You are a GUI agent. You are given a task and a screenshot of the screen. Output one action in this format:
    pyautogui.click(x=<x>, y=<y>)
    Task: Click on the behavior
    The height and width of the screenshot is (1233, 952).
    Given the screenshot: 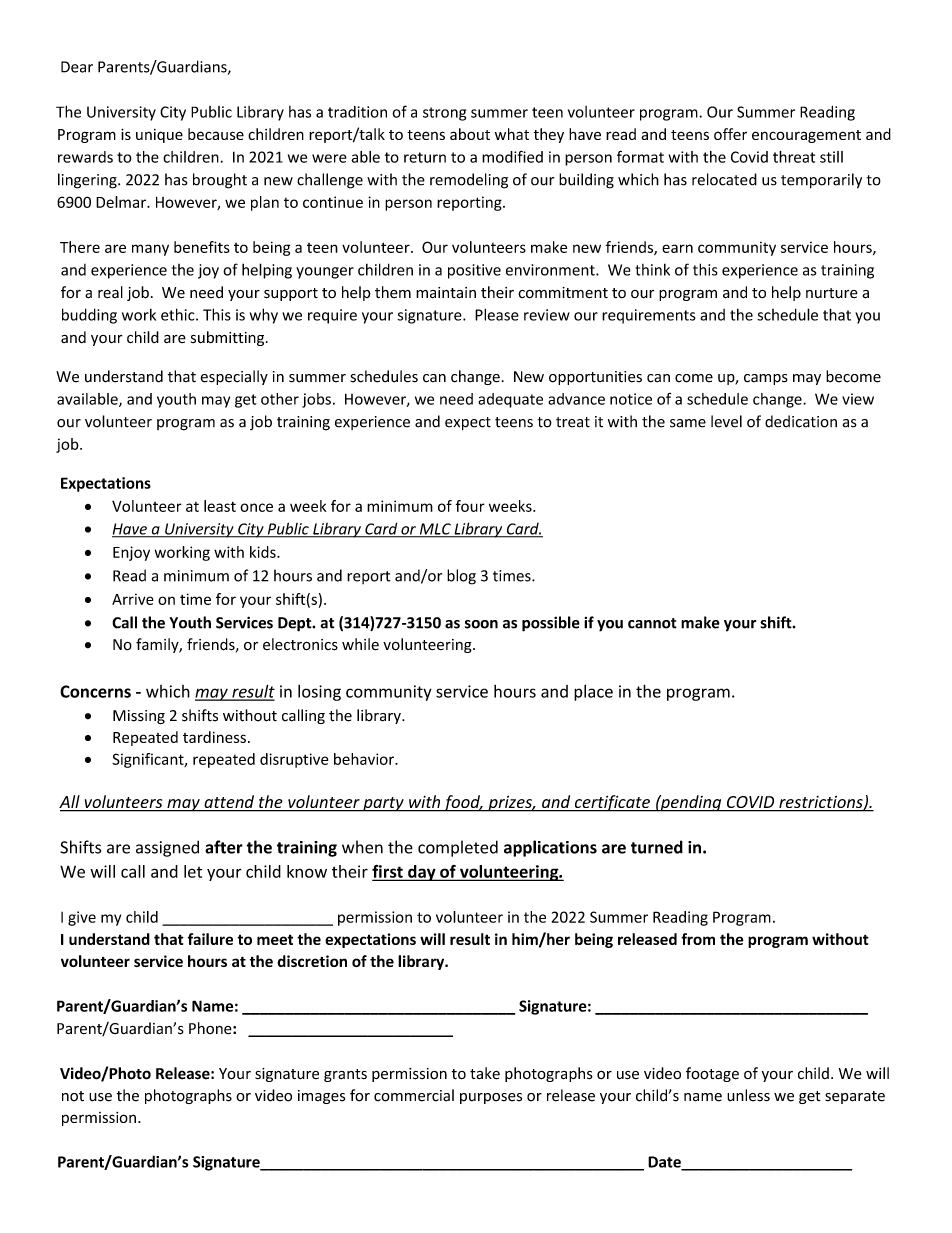 What is the action you would take?
    pyautogui.click(x=365, y=759)
